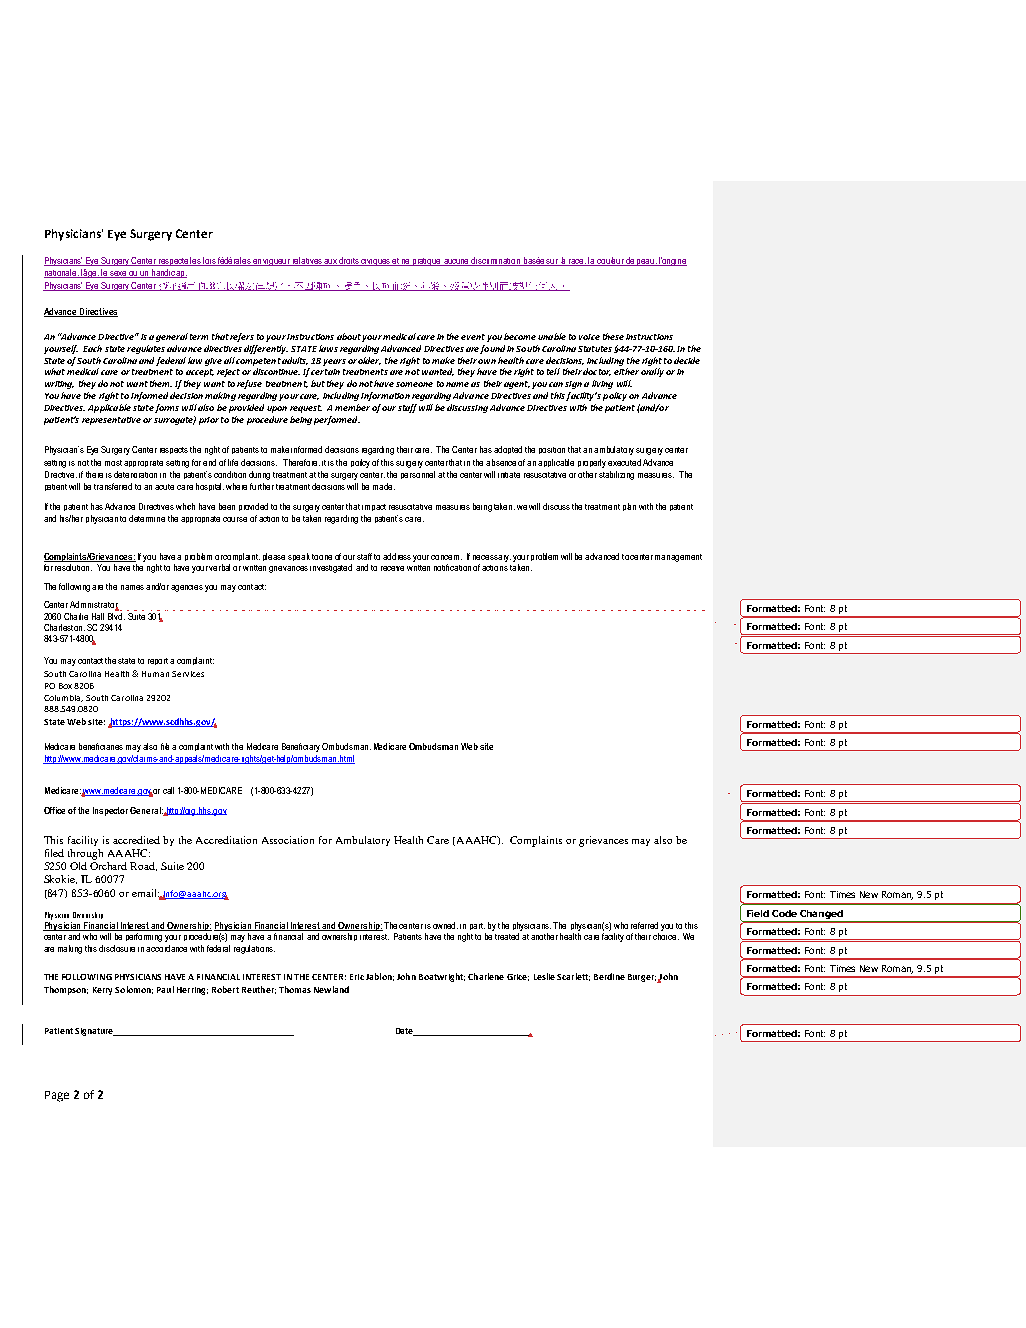  Describe the element at coordinates (143, 866) in the screenshot. I see `Road` at that location.
